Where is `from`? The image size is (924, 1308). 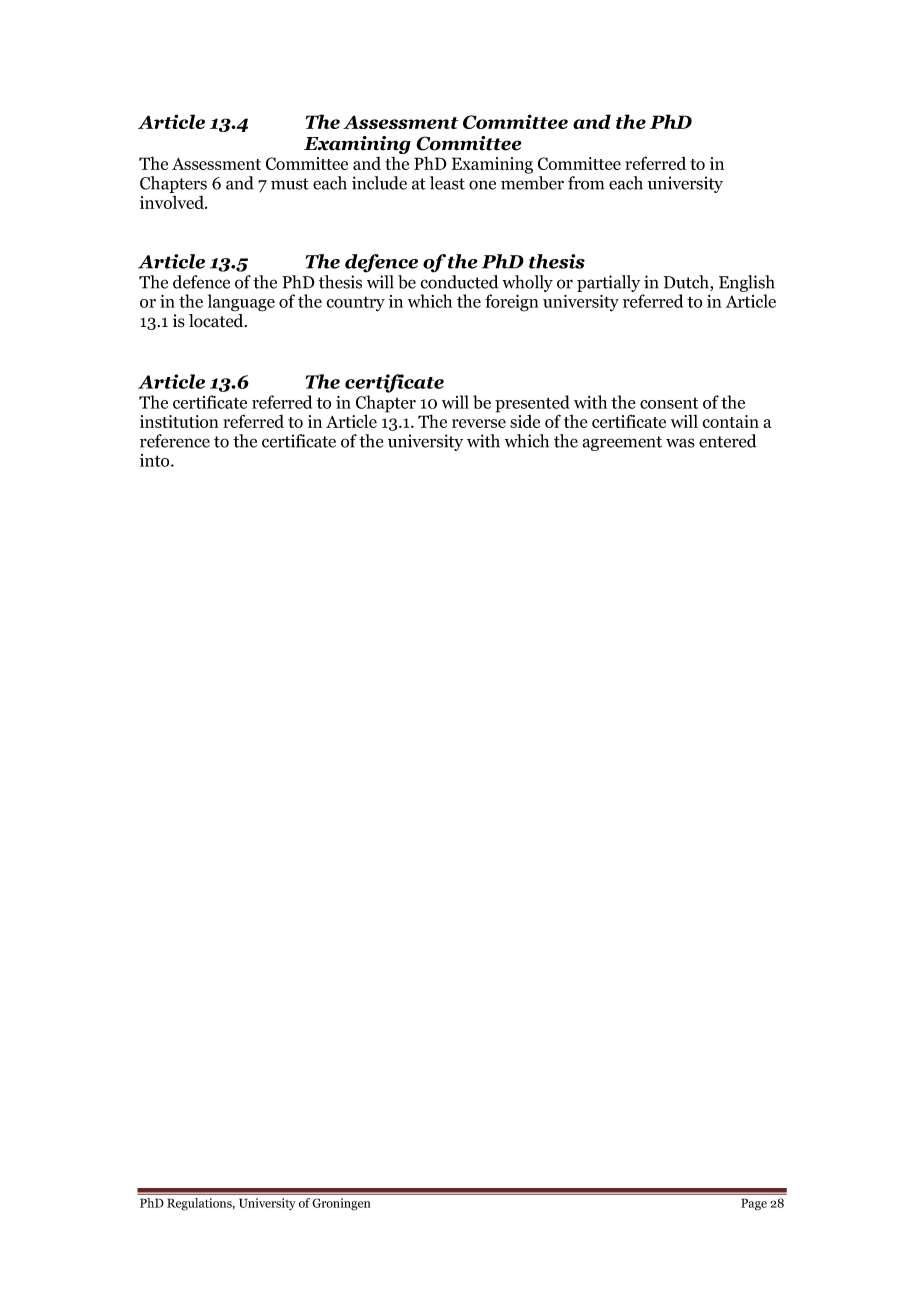 from is located at coordinates (586, 183).
